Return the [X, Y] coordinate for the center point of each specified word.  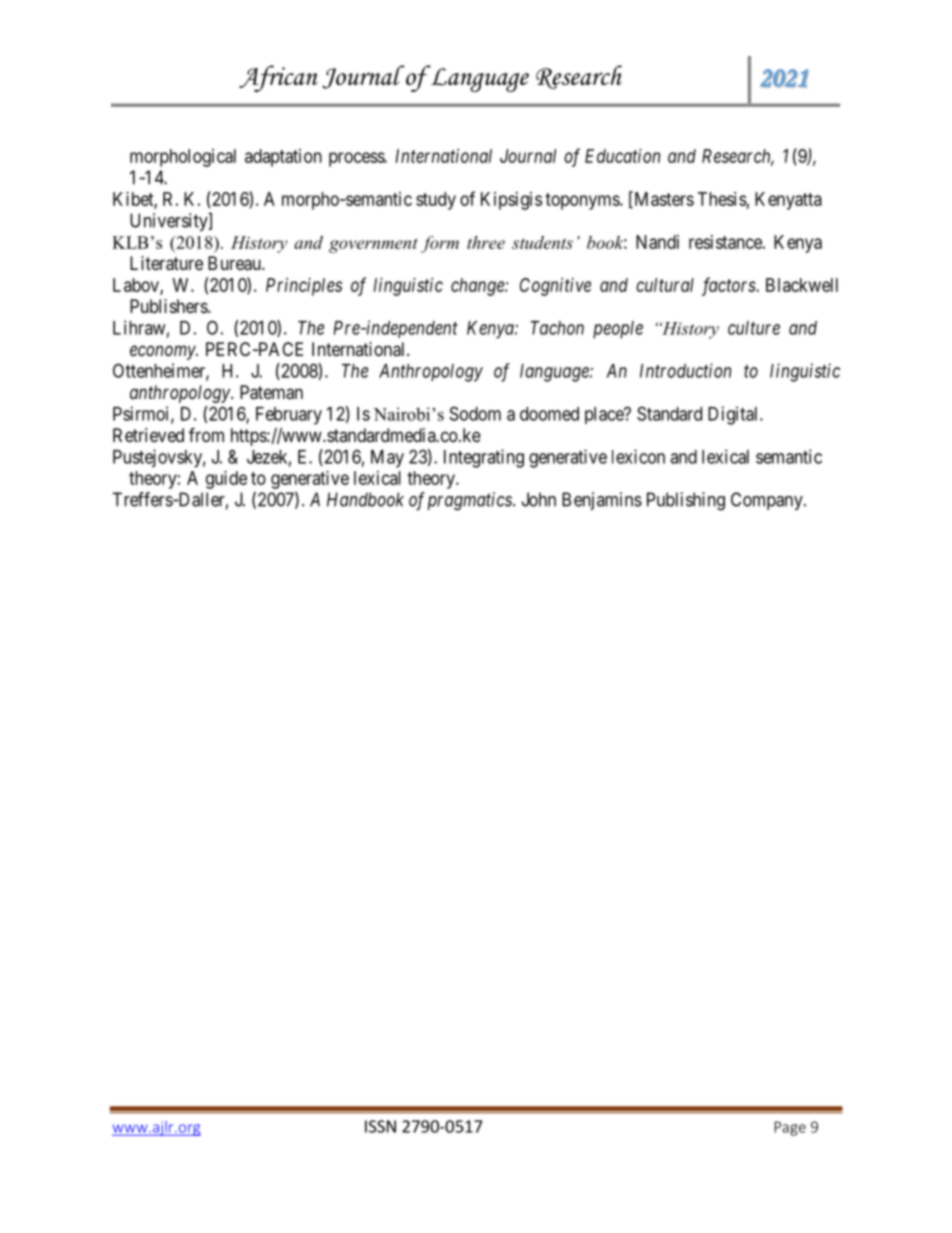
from [206, 434]
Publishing [686, 501]
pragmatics [470, 501]
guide [226, 480]
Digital [734, 415]
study [436, 201]
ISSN [380, 1126]
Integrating [484, 458]
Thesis [722, 199]
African [278, 78]
